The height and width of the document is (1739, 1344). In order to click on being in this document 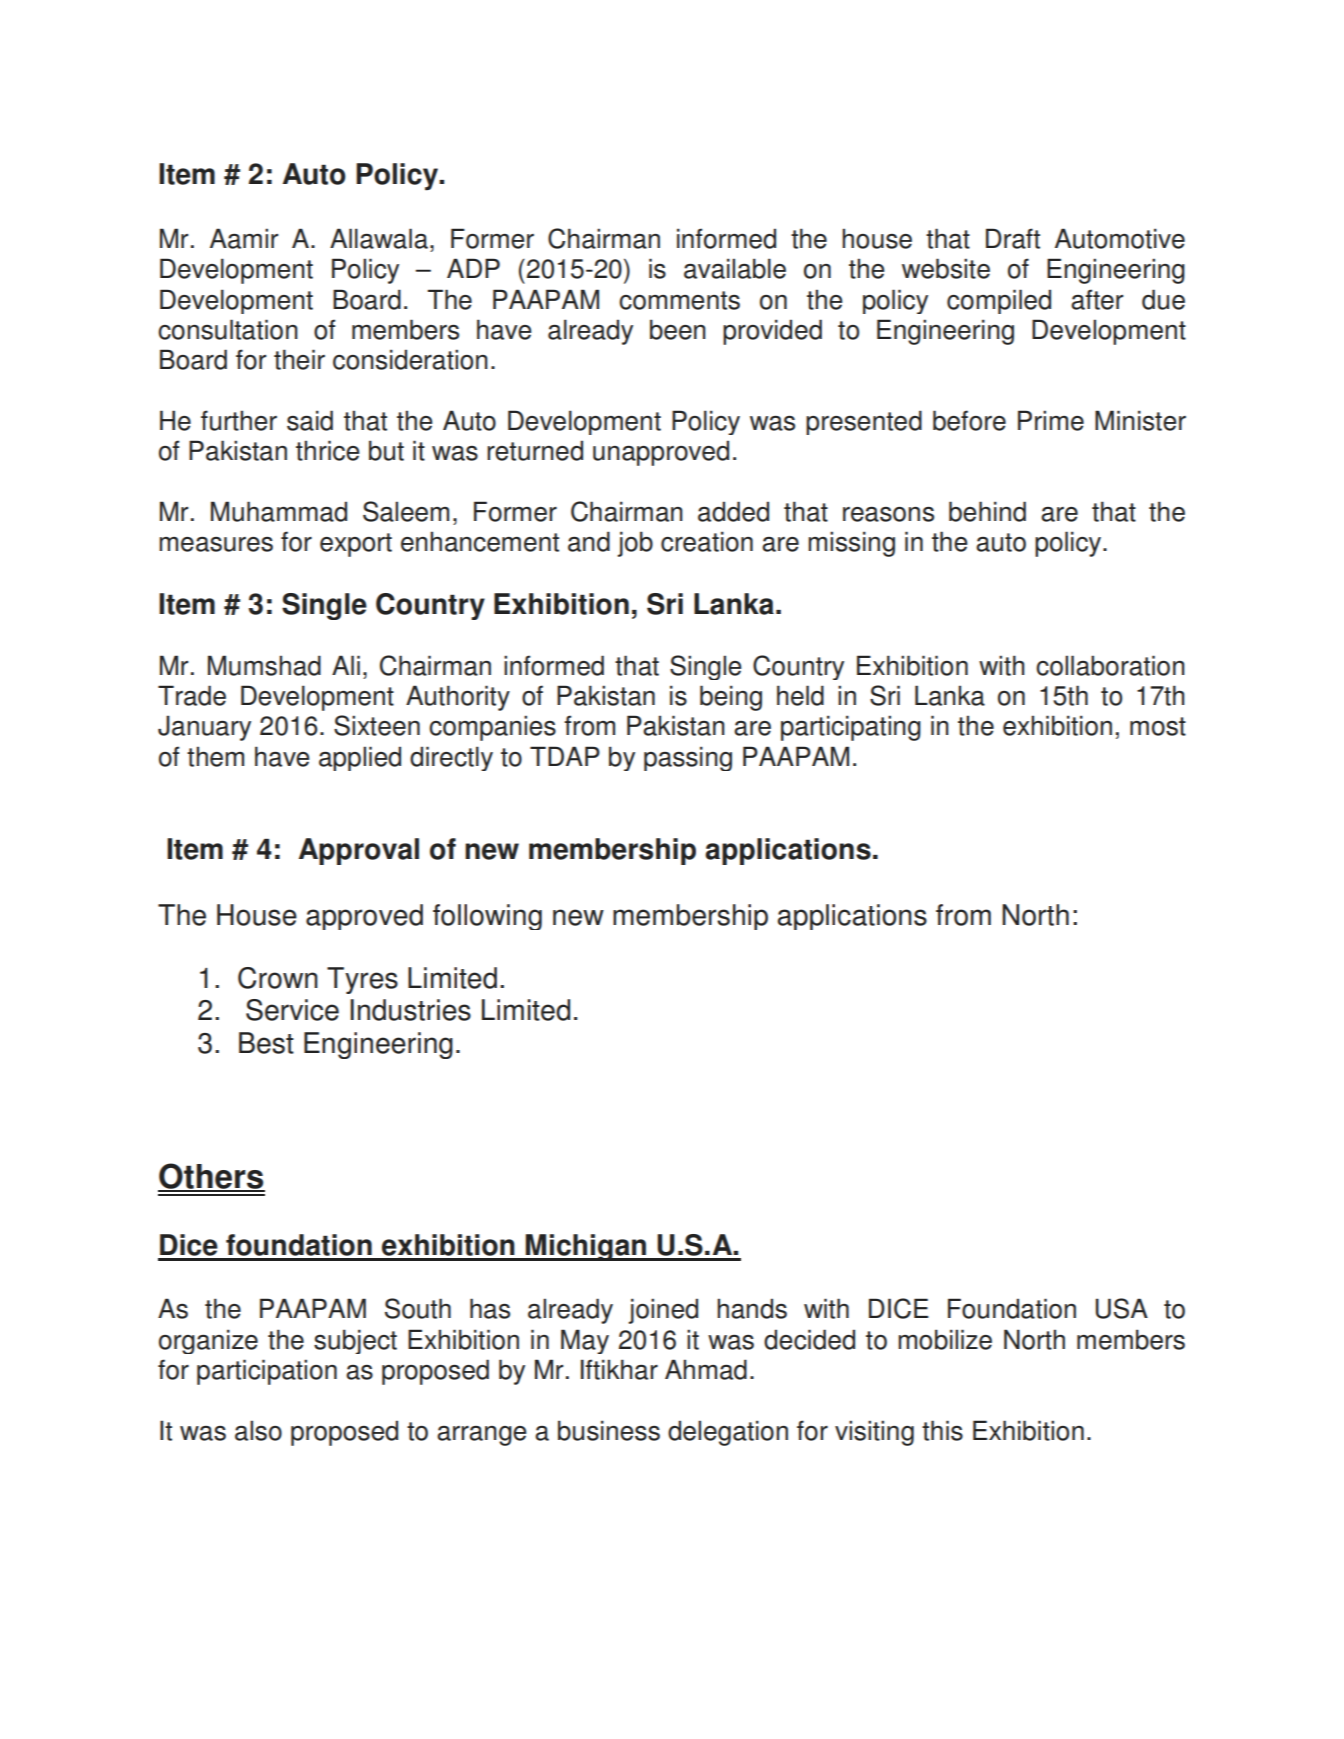, I will do `click(731, 698)`.
